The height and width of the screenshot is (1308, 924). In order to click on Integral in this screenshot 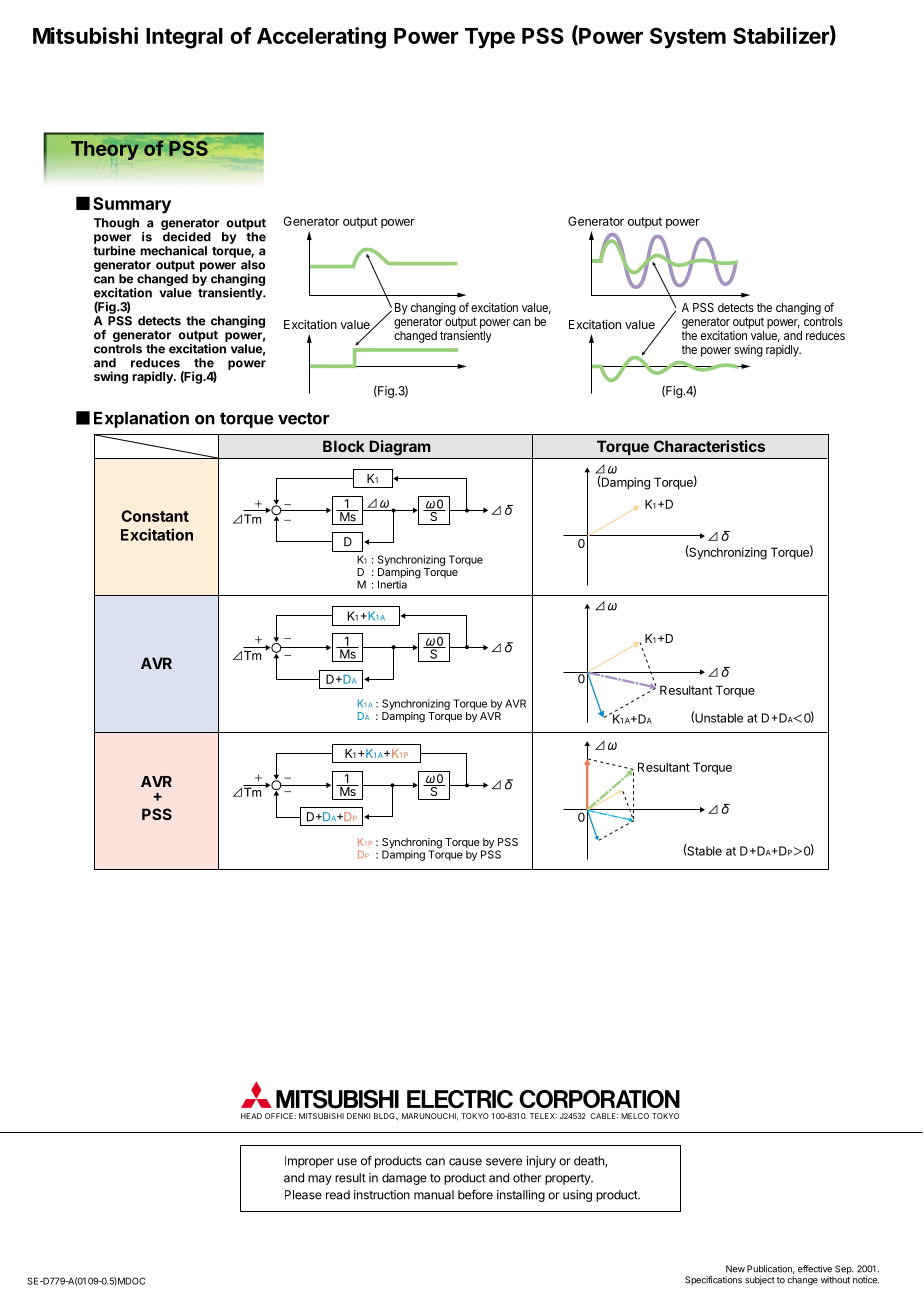, I will do `click(184, 38)`.
